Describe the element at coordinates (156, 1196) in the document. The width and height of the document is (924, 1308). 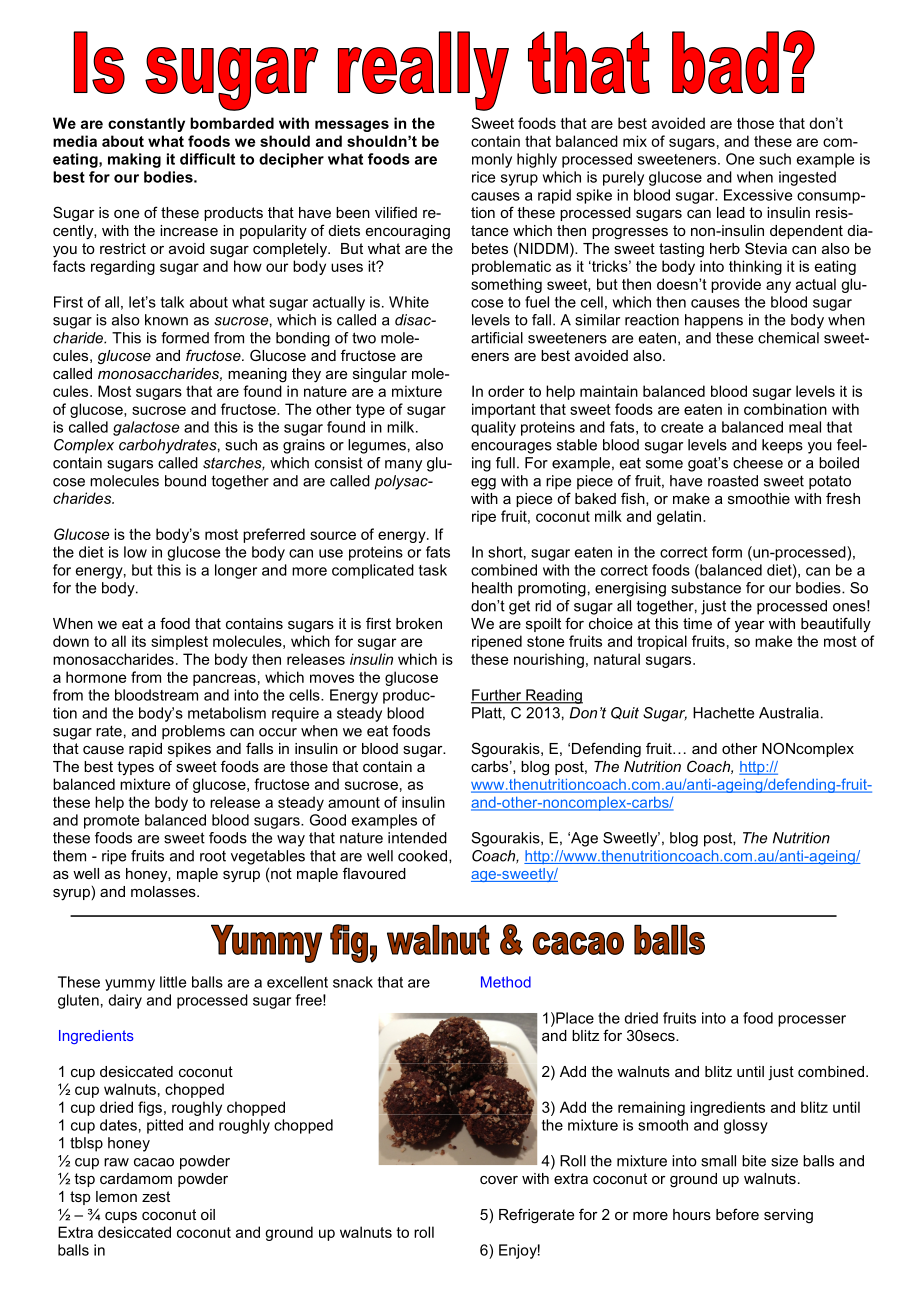
I see `zest` at that location.
